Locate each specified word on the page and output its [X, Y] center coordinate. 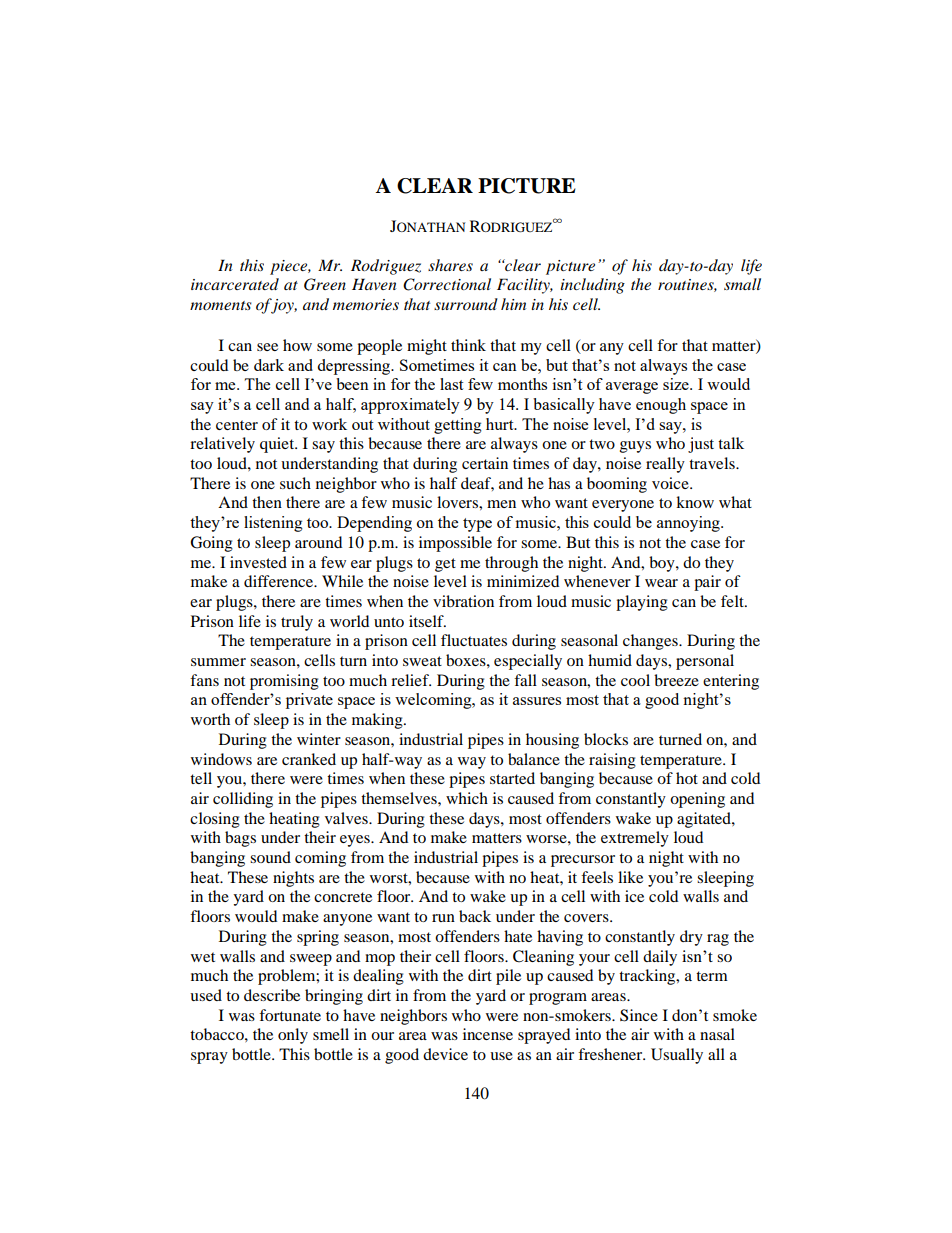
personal [705, 662]
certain [485, 463]
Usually [677, 1056]
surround [466, 304]
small [742, 284]
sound [270, 857]
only [293, 1036]
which [467, 798]
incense [488, 1034]
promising [284, 682]
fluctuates [474, 640]
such [295, 483]
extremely [635, 839]
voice [671, 483]
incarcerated [235, 284]
